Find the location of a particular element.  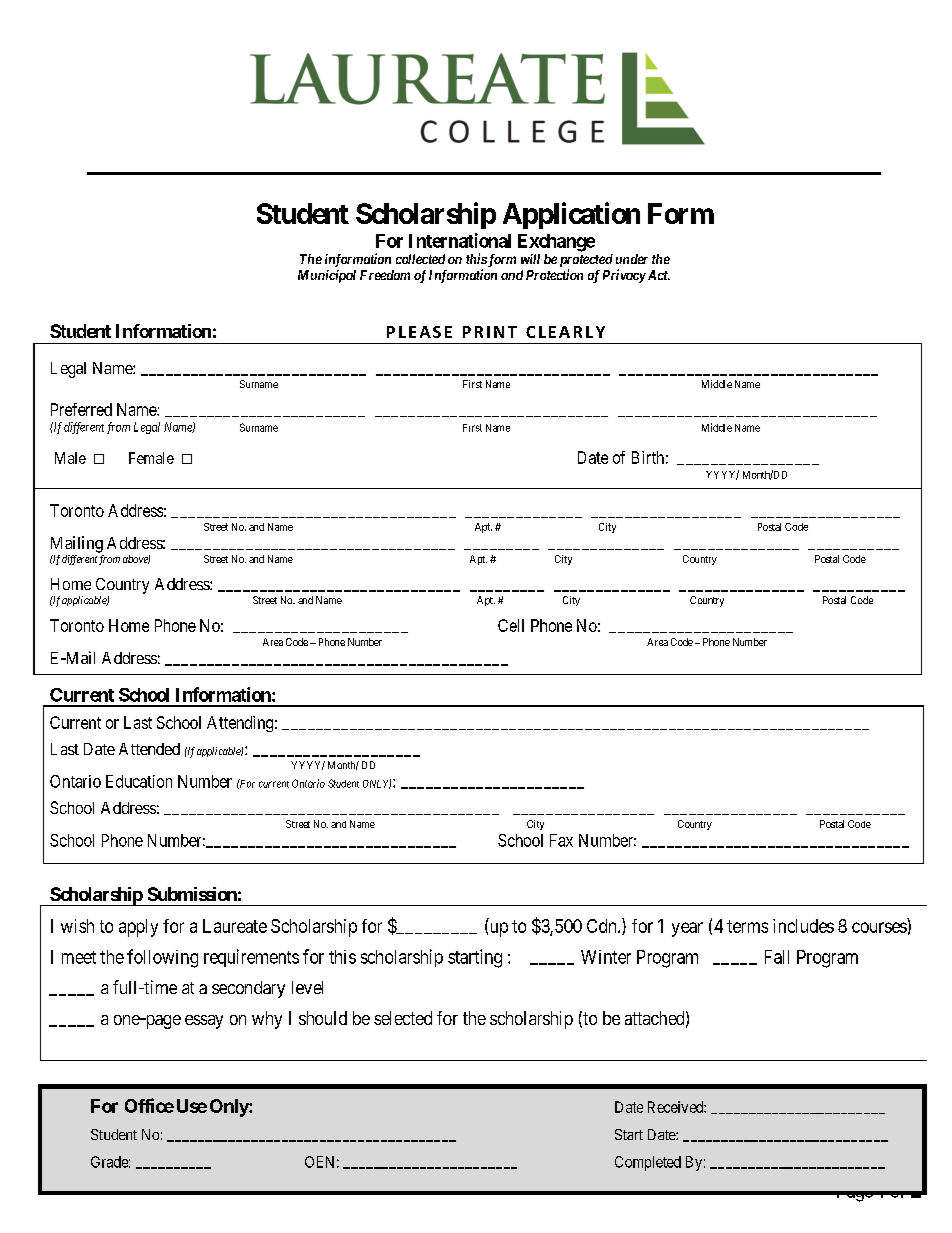

Office is located at coordinates (149, 1105).
